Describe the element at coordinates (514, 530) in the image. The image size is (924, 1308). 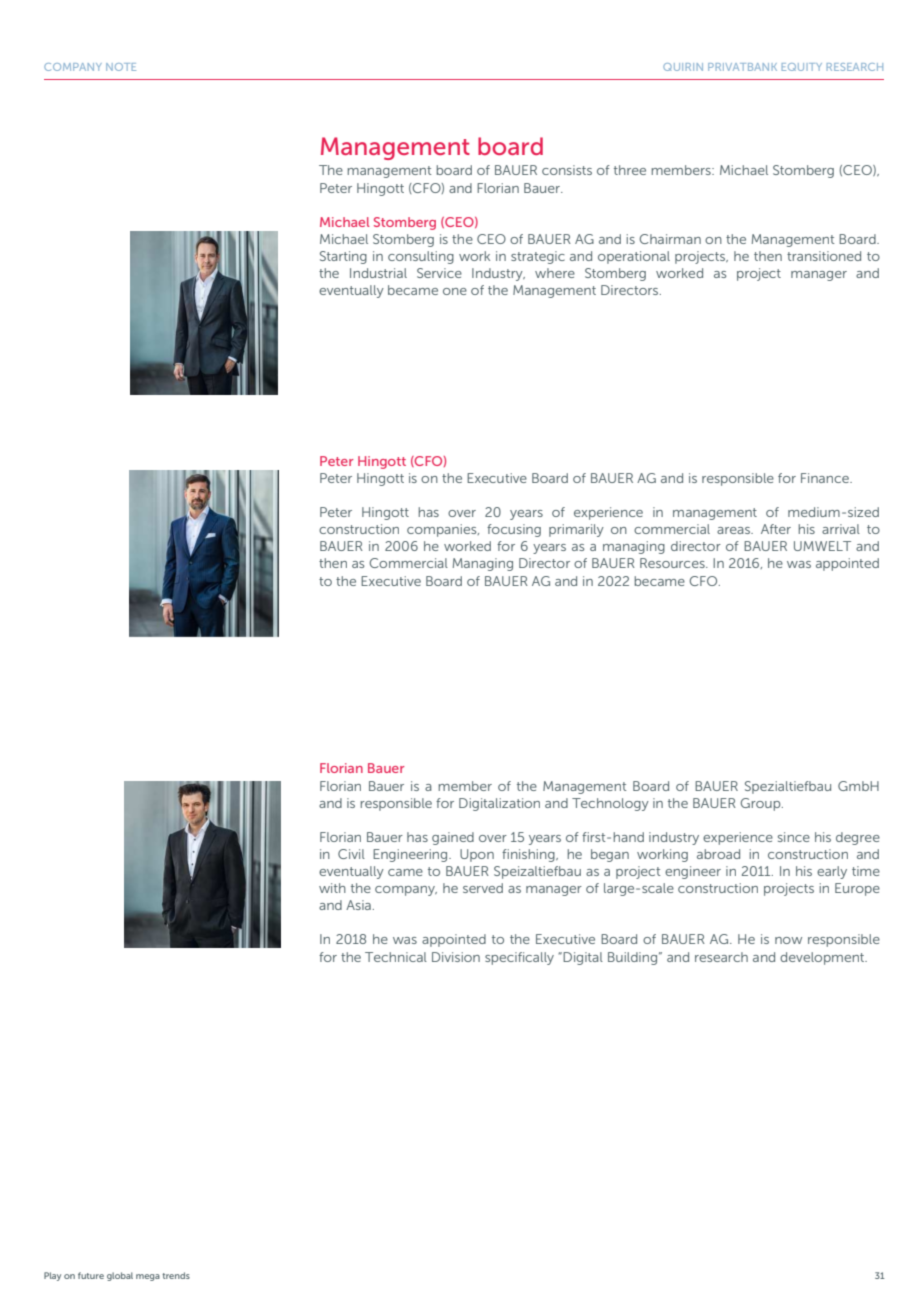
I see `focusing` at that location.
